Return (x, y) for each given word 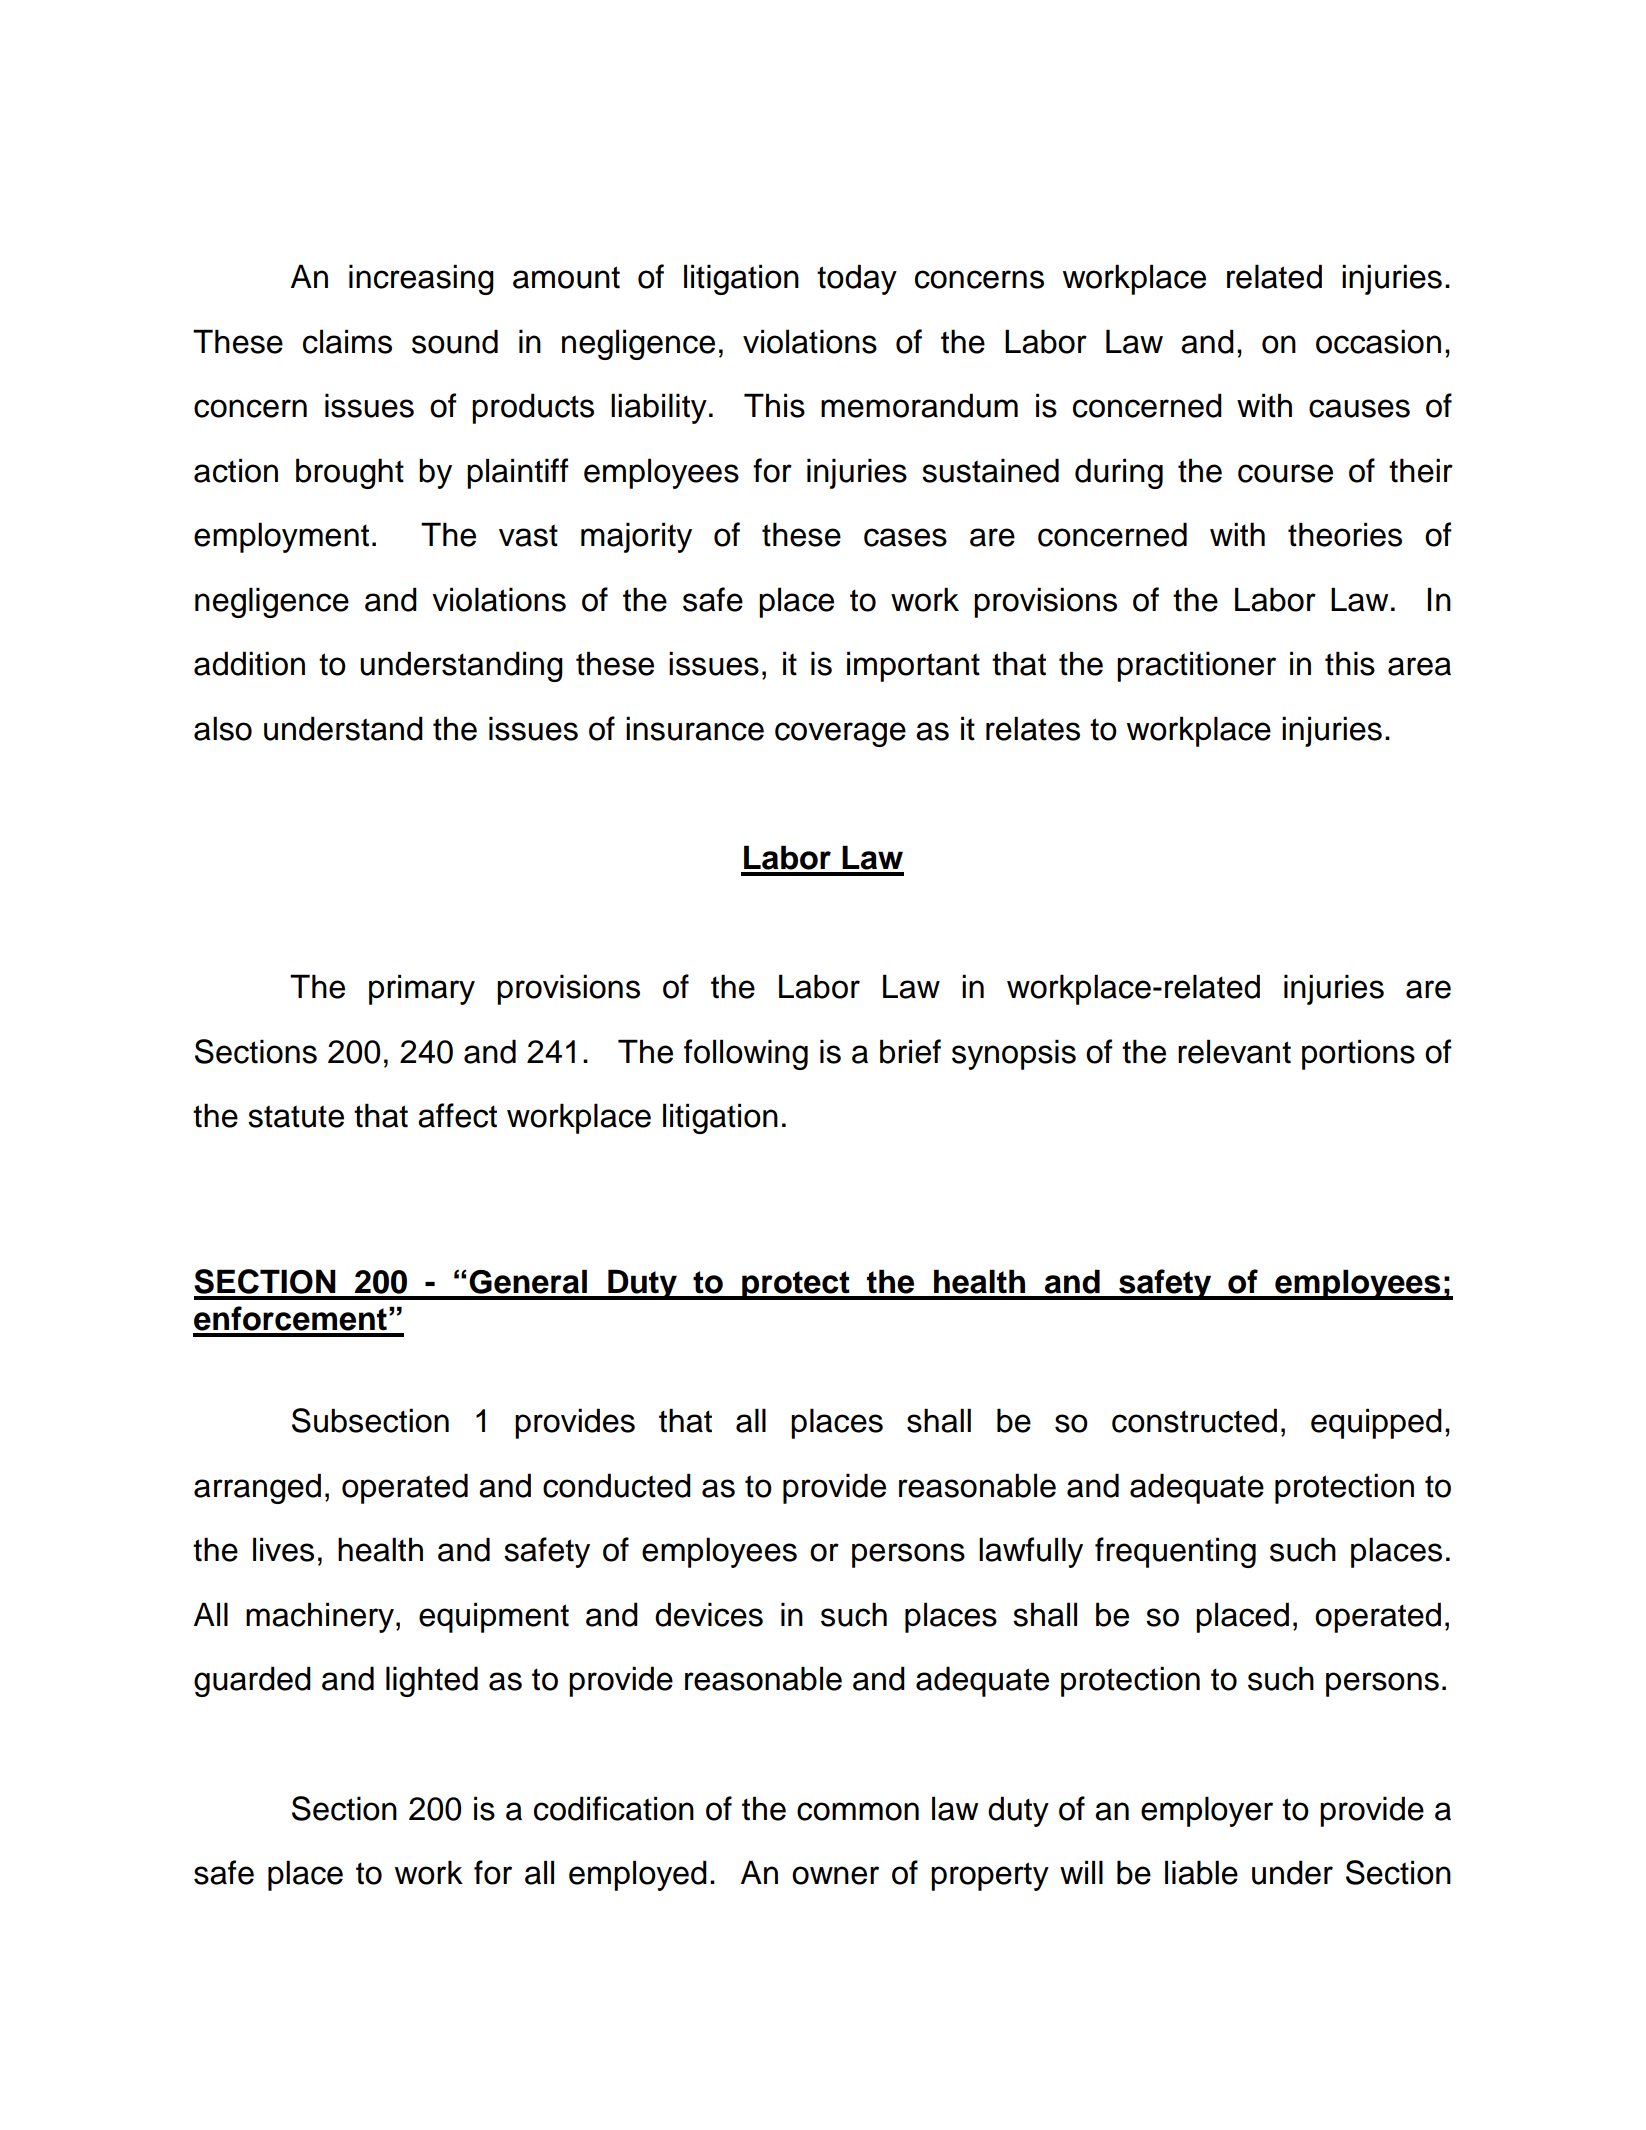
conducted (617, 1485)
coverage (840, 734)
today (857, 279)
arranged (257, 1488)
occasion (1378, 341)
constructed (1194, 1420)
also (223, 728)
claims (347, 341)
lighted (432, 1681)
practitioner (1196, 666)
